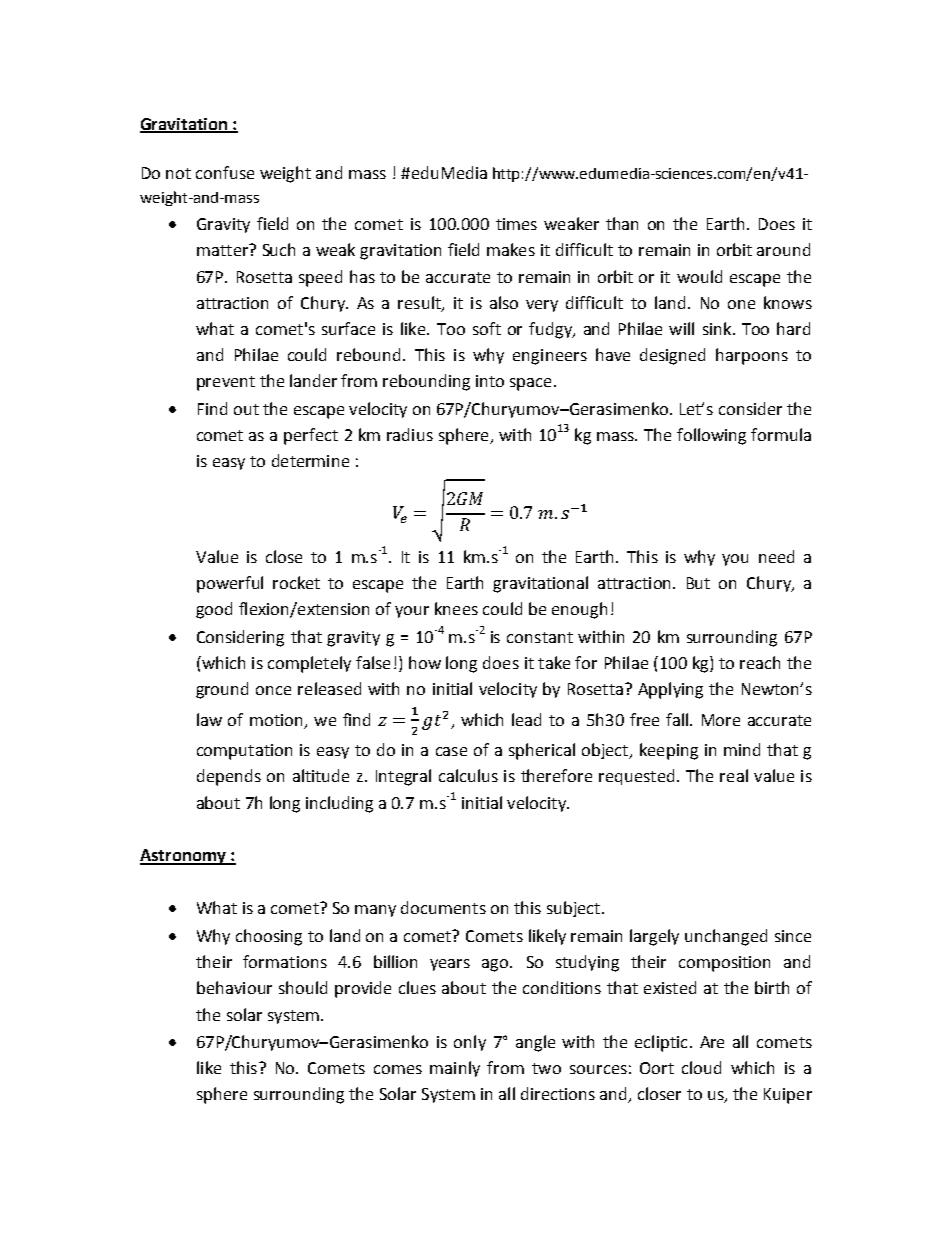 This image has height=1233, width=952. What do you see at coordinates (456, 608) in the image?
I see `knees` at bounding box center [456, 608].
